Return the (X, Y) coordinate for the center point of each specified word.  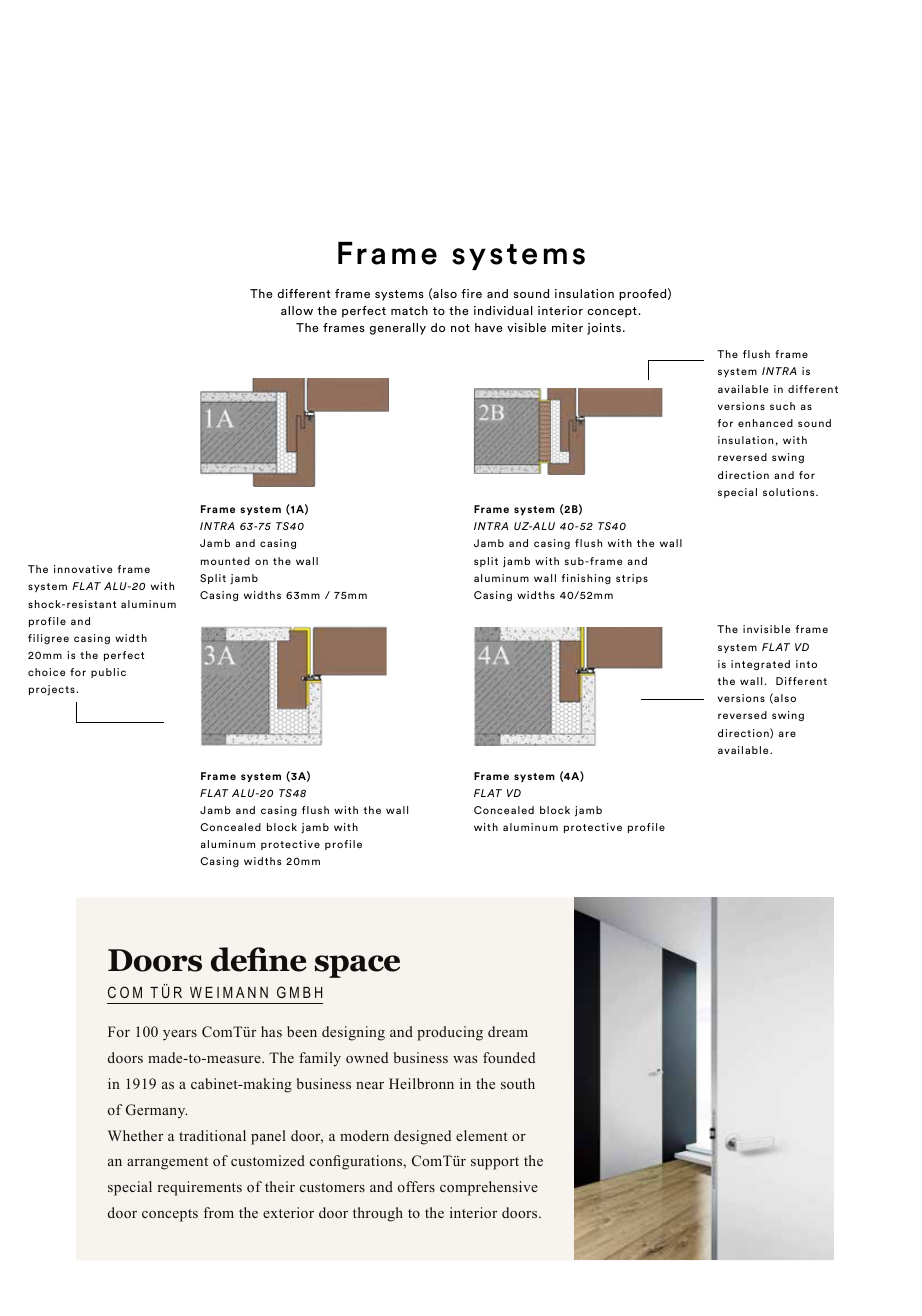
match (409, 310)
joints (604, 329)
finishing (586, 579)
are (787, 734)
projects (52, 690)
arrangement (167, 1163)
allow (297, 310)
